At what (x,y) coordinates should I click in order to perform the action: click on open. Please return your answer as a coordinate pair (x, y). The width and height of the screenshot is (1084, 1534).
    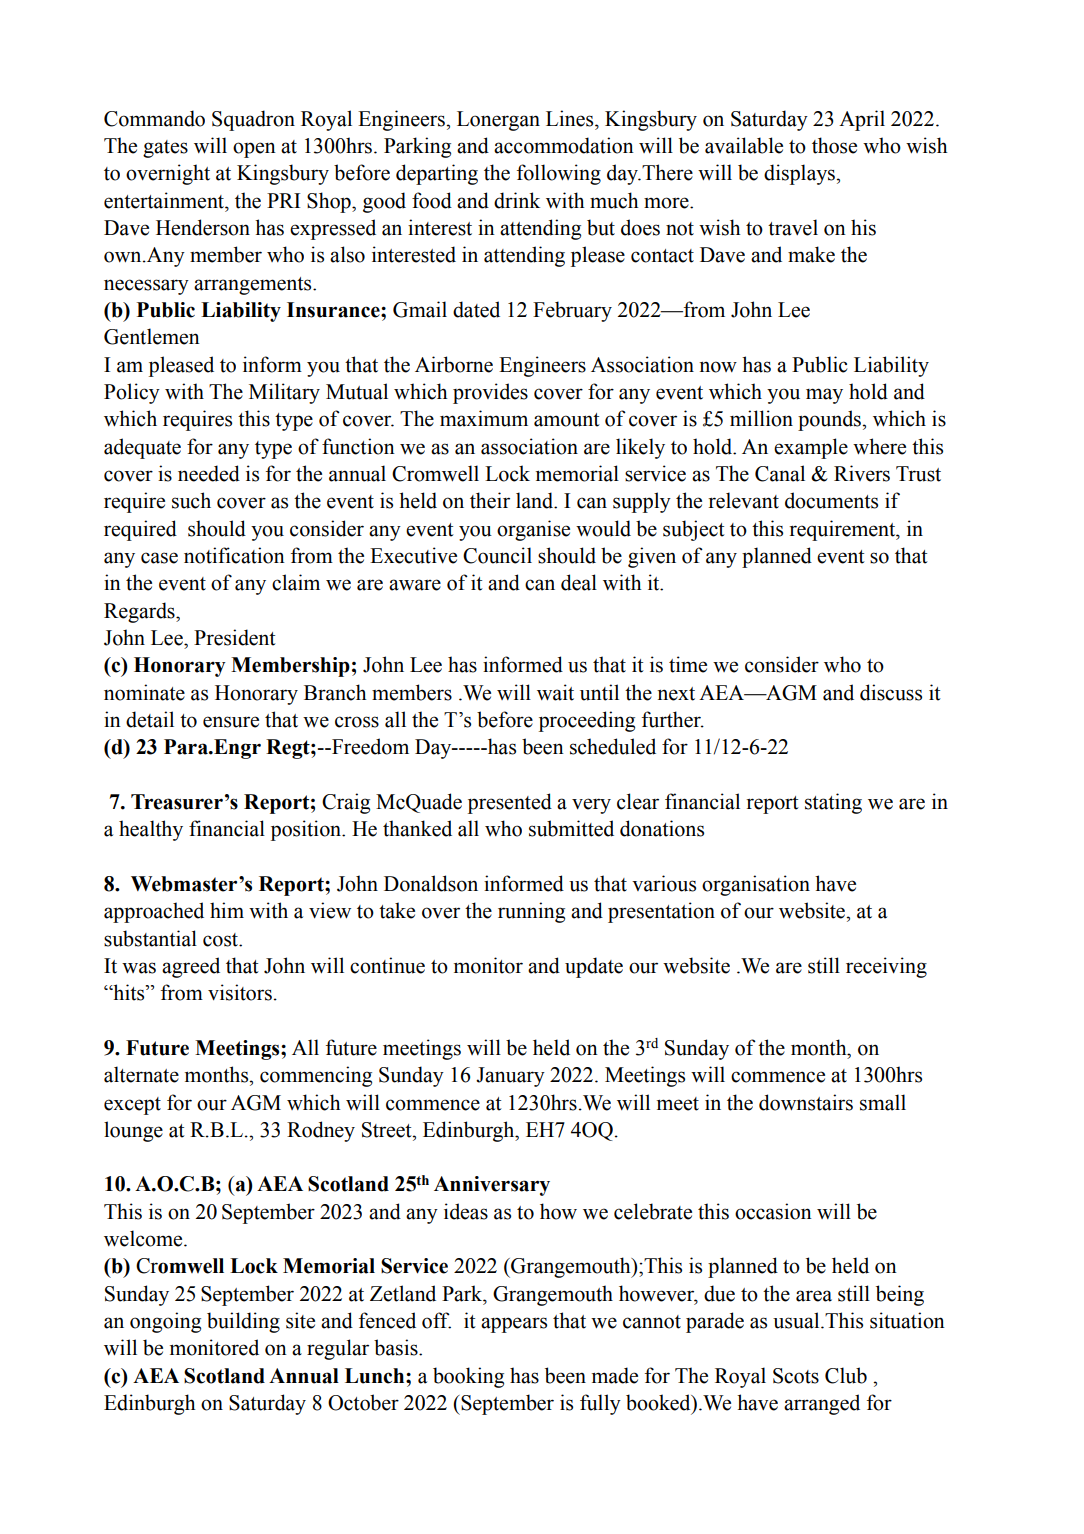
    Looking at the image, I should click on (254, 150).
